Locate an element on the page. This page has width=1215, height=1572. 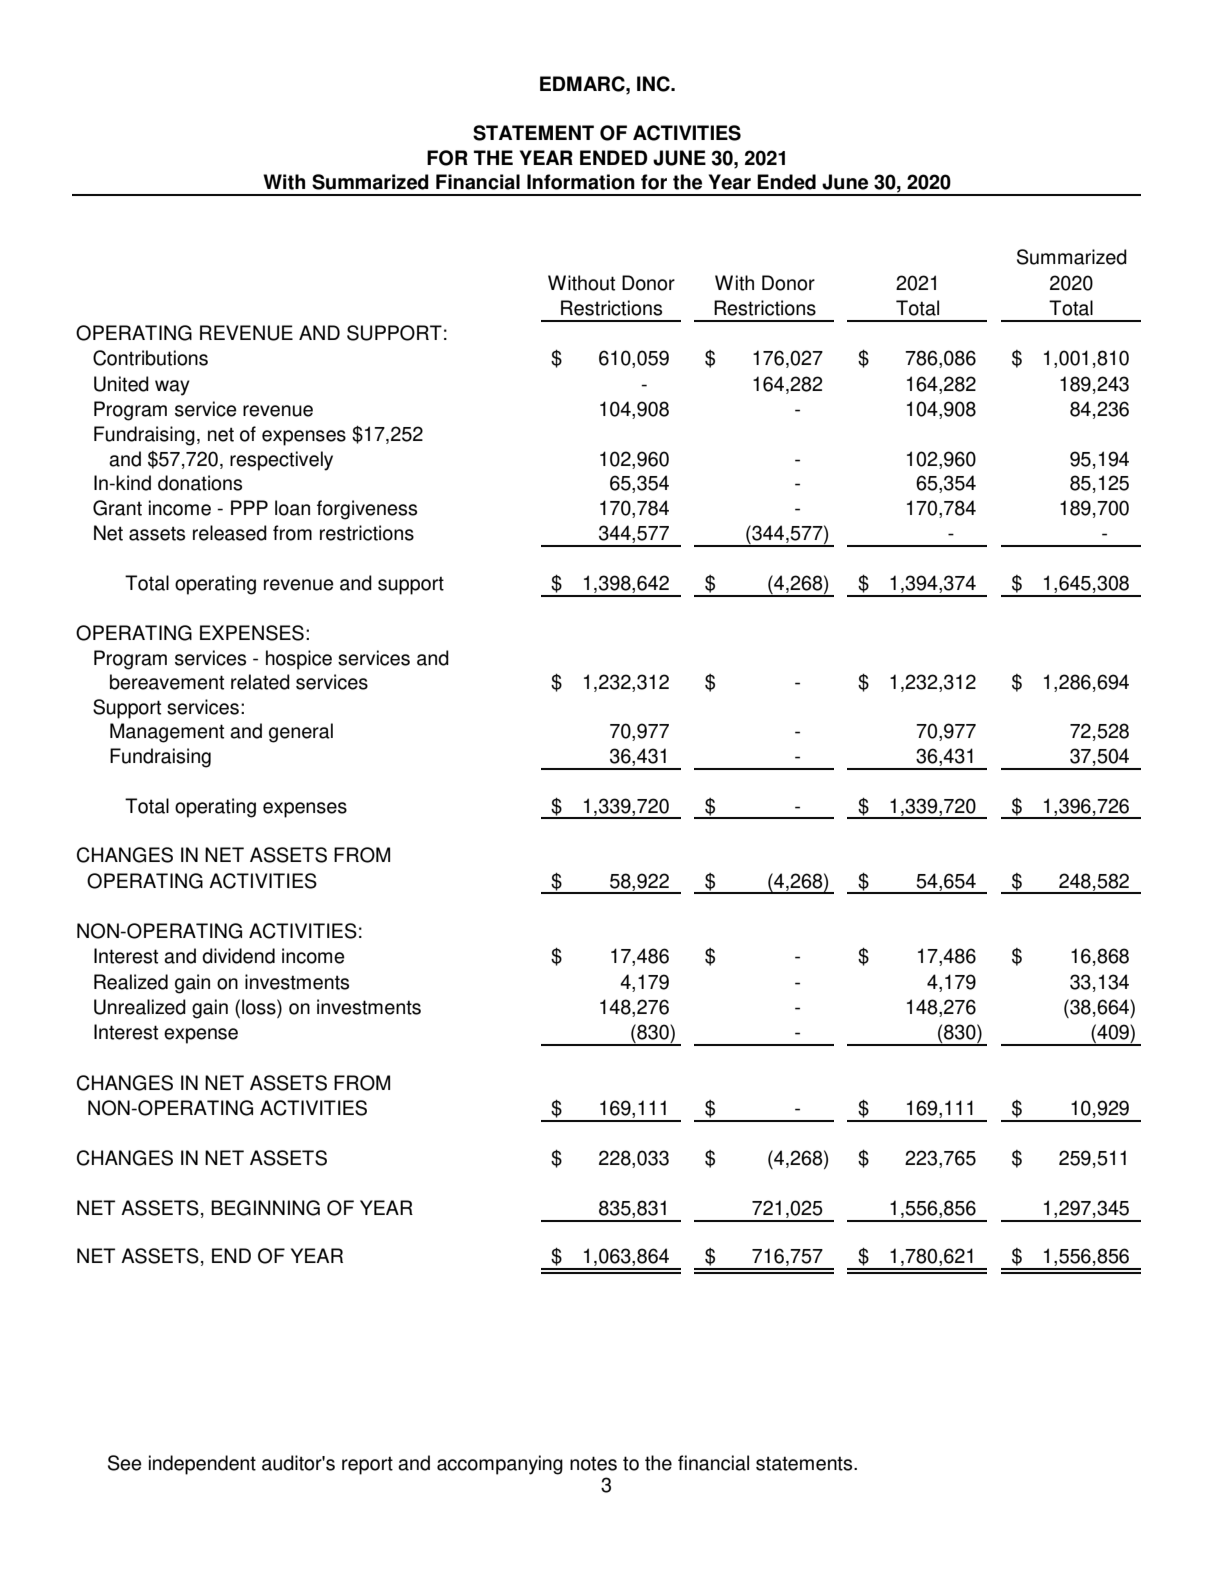
Management is located at coordinates (167, 733).
